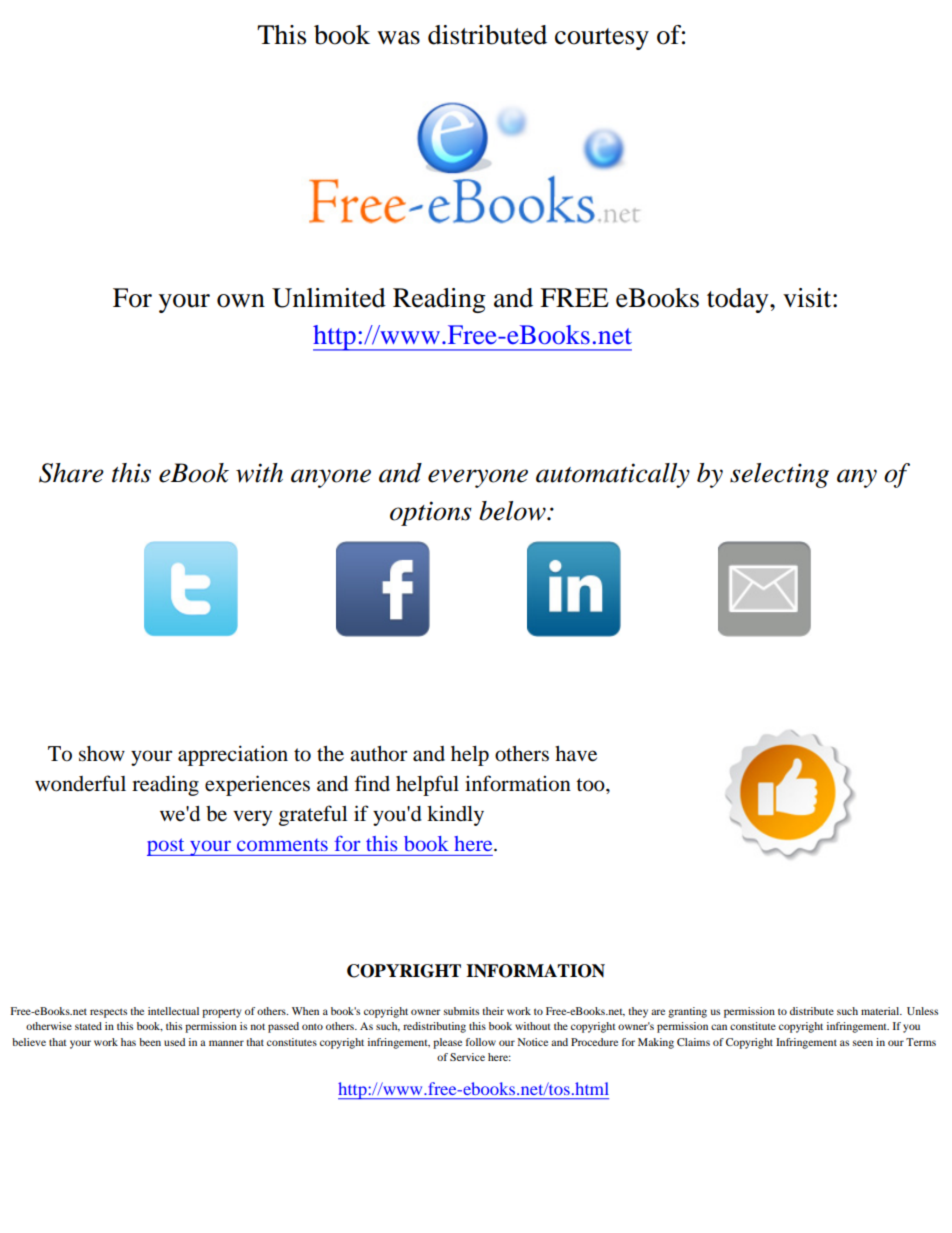 The height and width of the screenshot is (1233, 952). What do you see at coordinates (128, 1042) in the screenshot?
I see `has` at bounding box center [128, 1042].
